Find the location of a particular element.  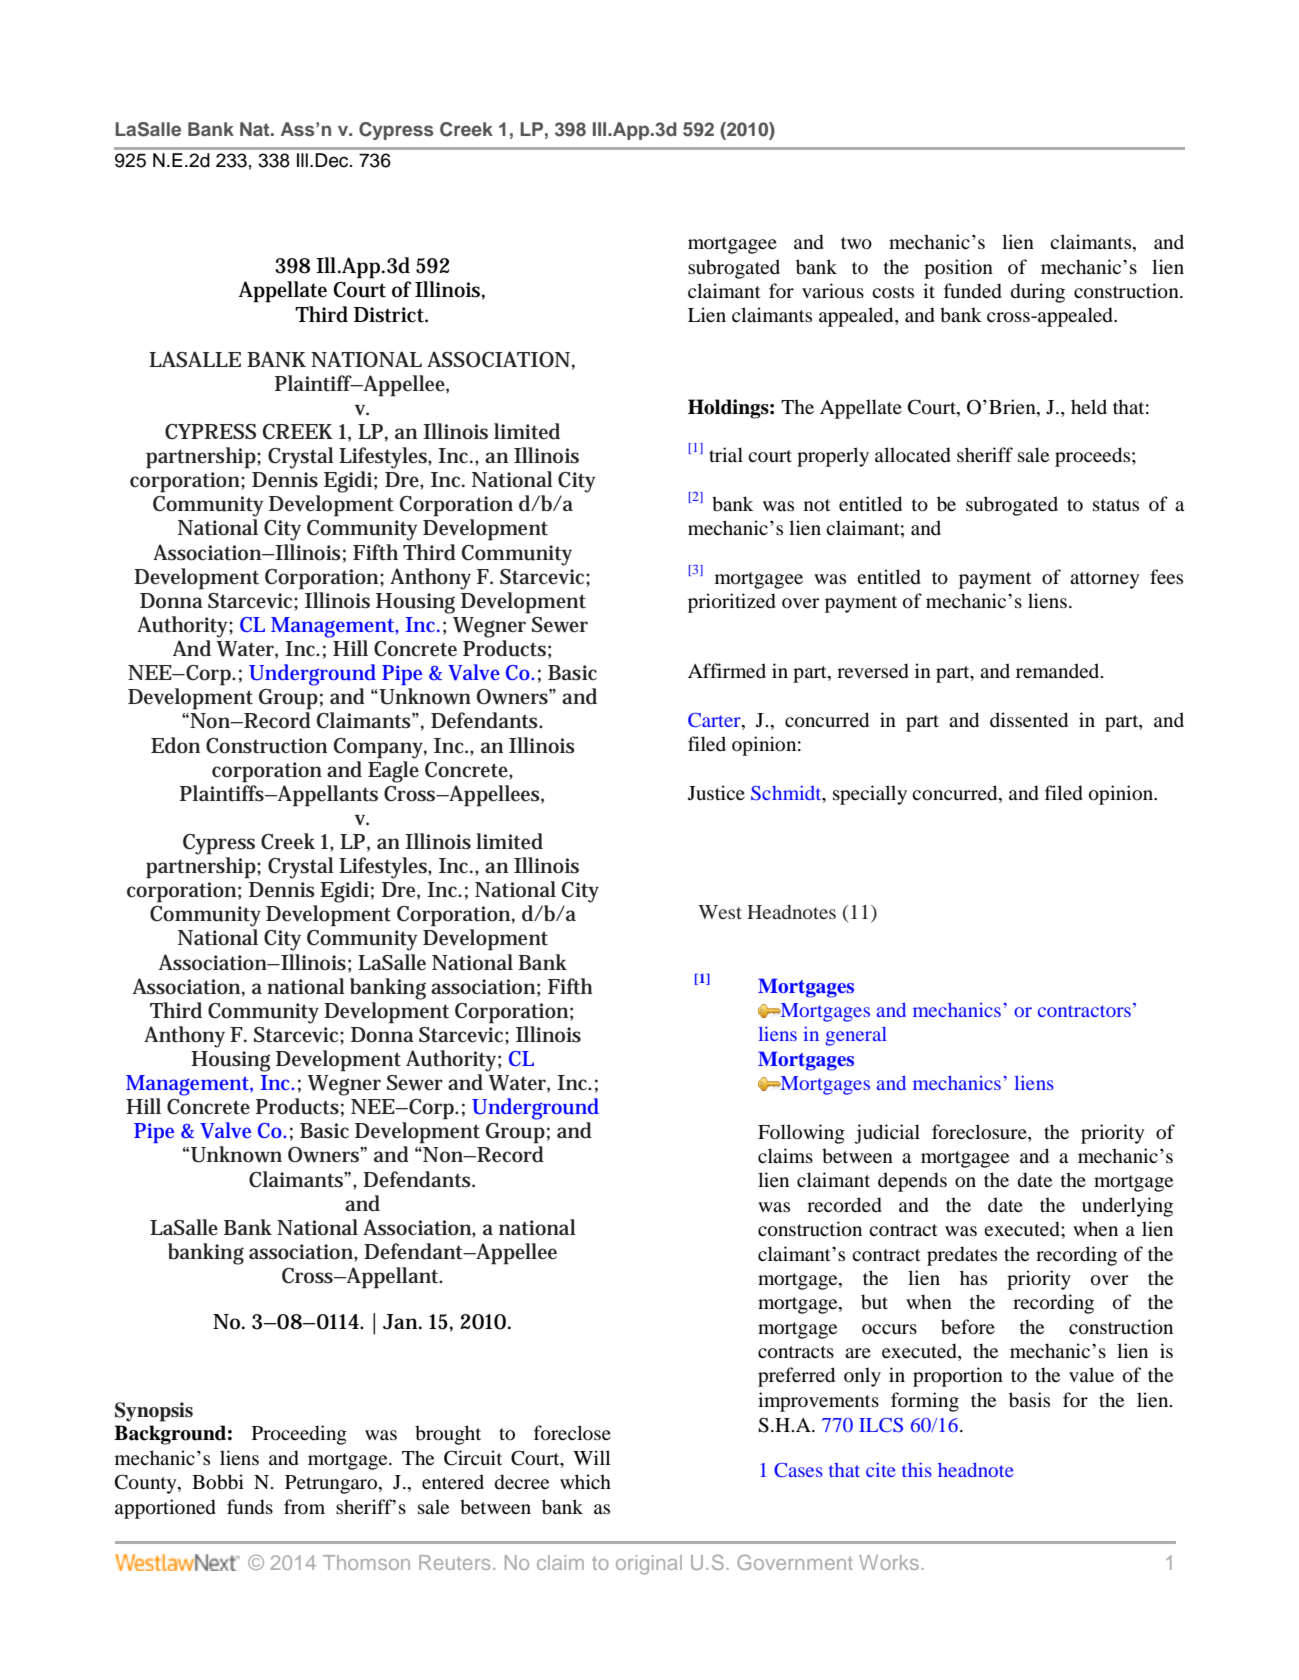

funds is located at coordinates (250, 1507).
